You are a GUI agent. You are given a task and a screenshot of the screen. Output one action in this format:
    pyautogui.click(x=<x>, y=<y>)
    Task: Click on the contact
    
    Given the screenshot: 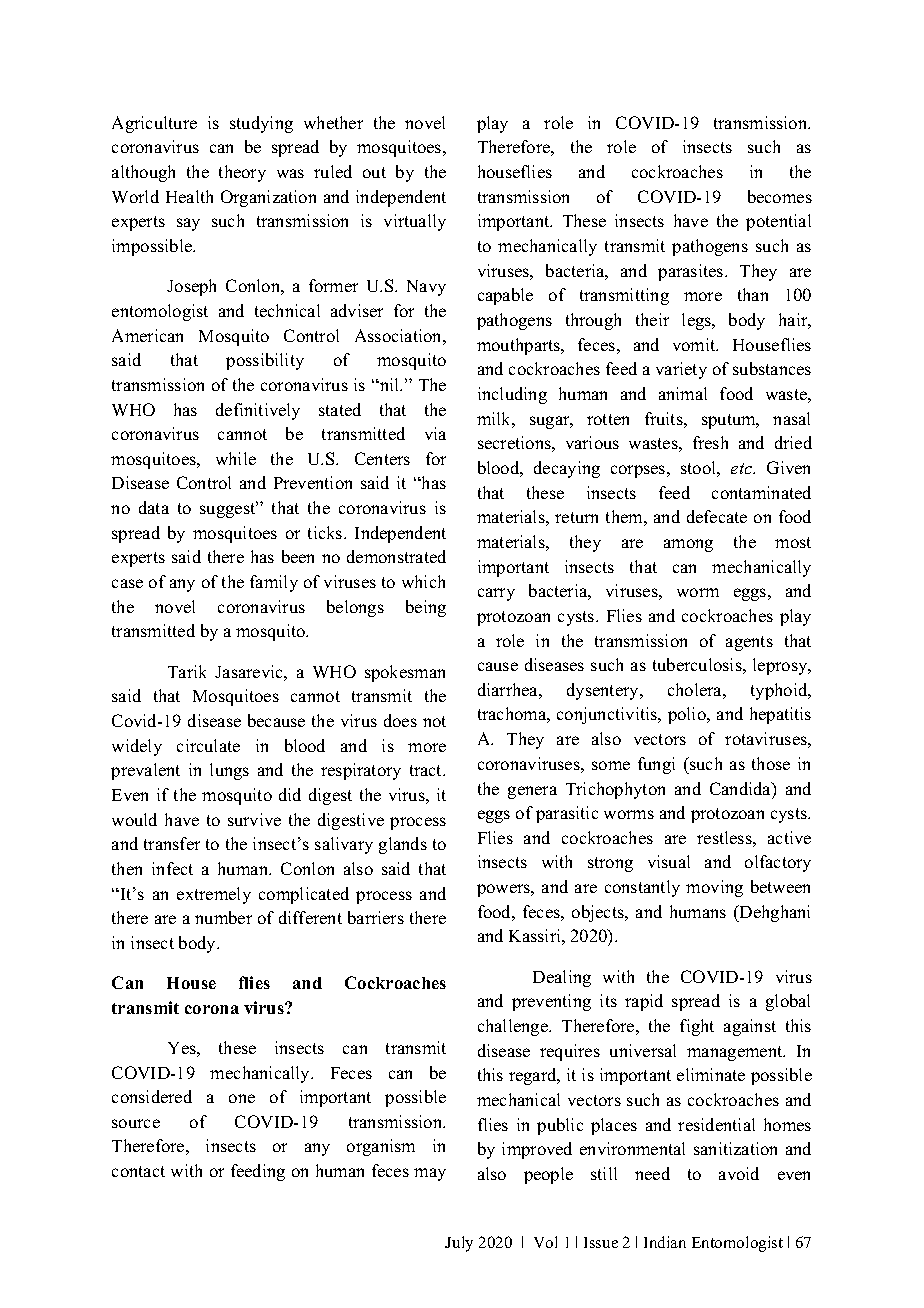 What is the action you would take?
    pyautogui.click(x=138, y=1171)
